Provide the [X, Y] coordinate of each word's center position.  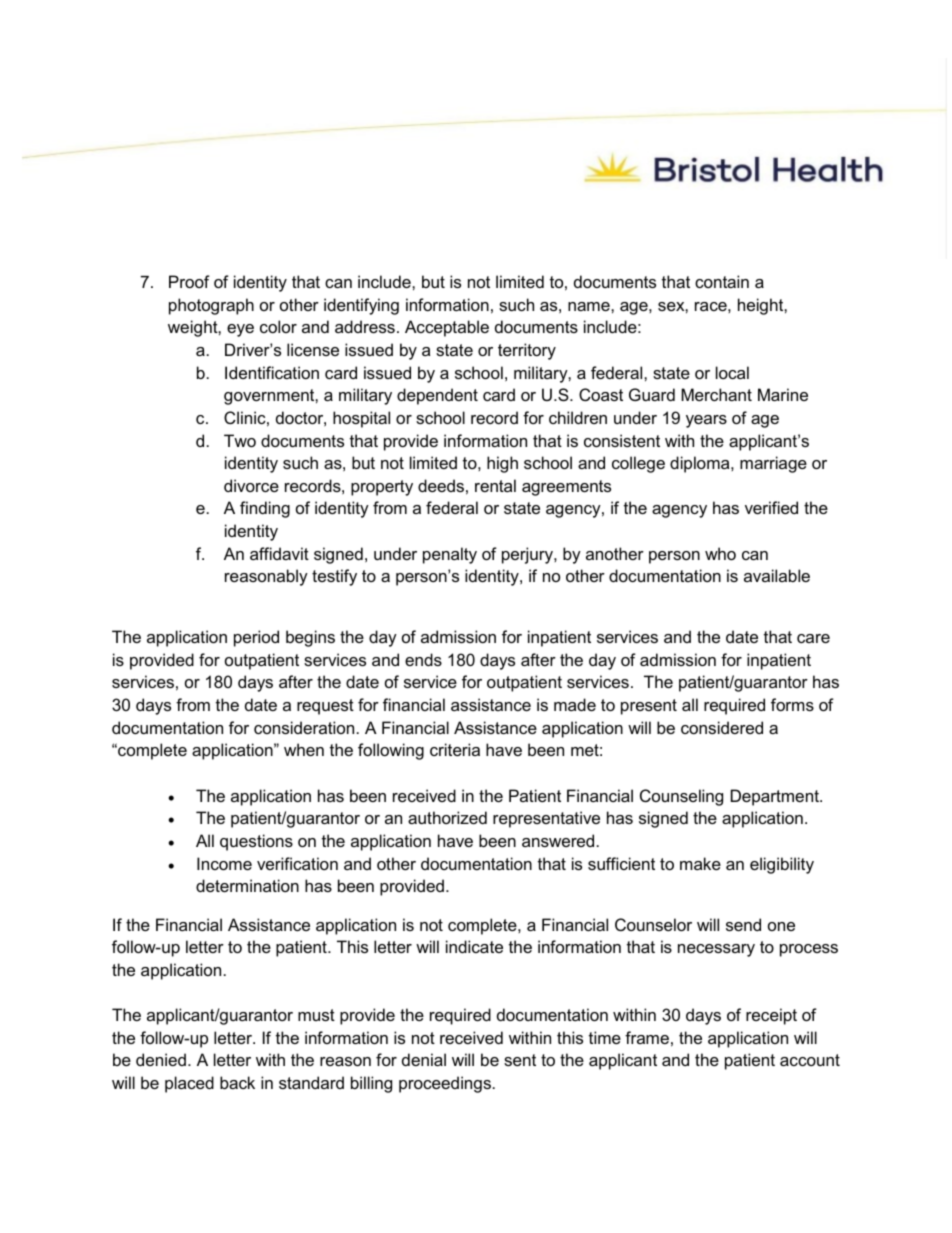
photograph [211, 306]
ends [423, 659]
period [256, 638]
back [237, 1082]
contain [722, 281]
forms [792, 704]
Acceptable [447, 328]
